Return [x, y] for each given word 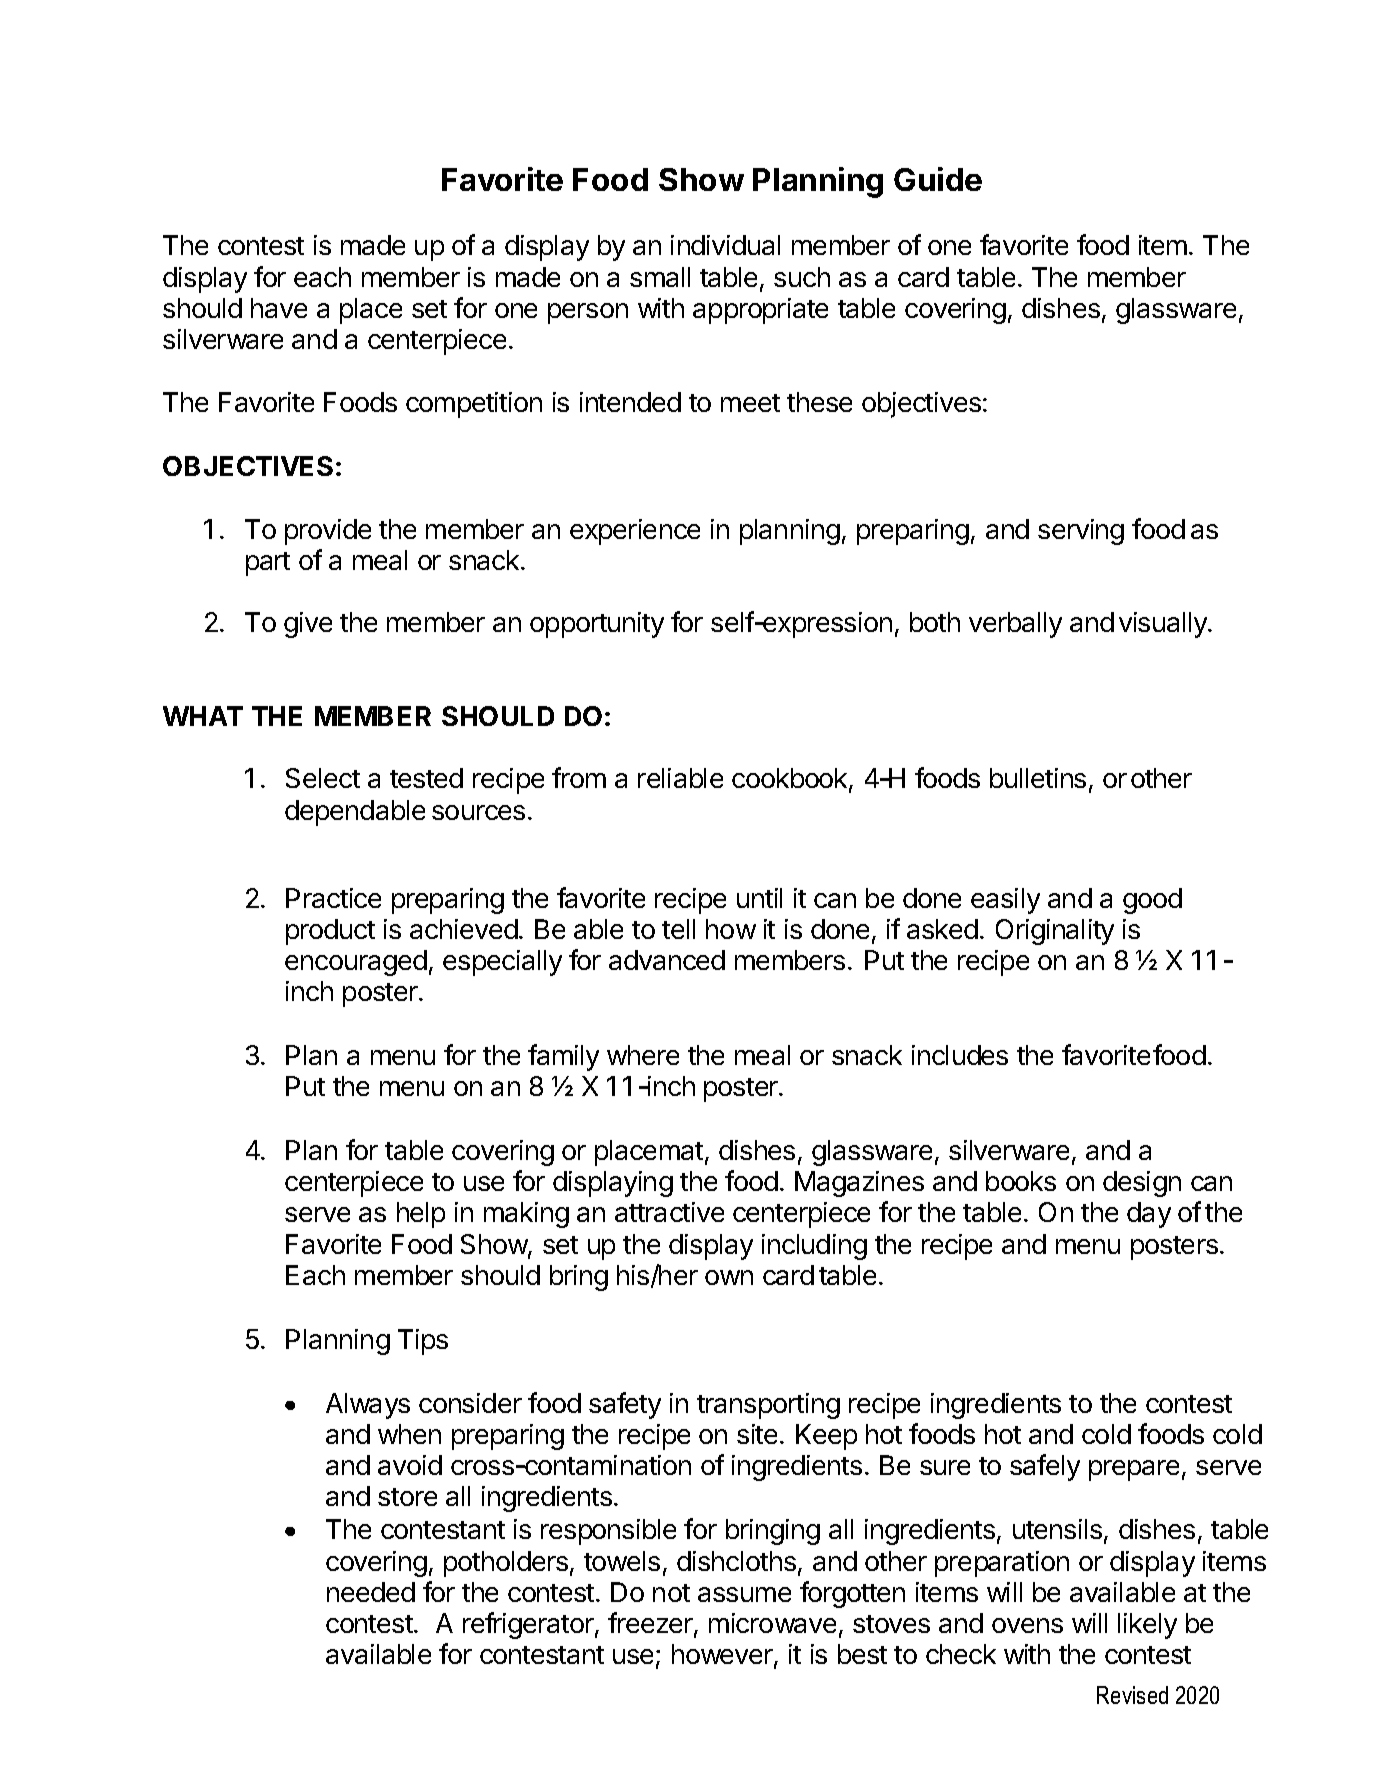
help [421, 1215]
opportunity [597, 625]
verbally [1015, 625]
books [1021, 1181]
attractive [669, 1212]
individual [725, 245]
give [308, 625]
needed [371, 1592]
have [279, 308]
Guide [938, 179]
